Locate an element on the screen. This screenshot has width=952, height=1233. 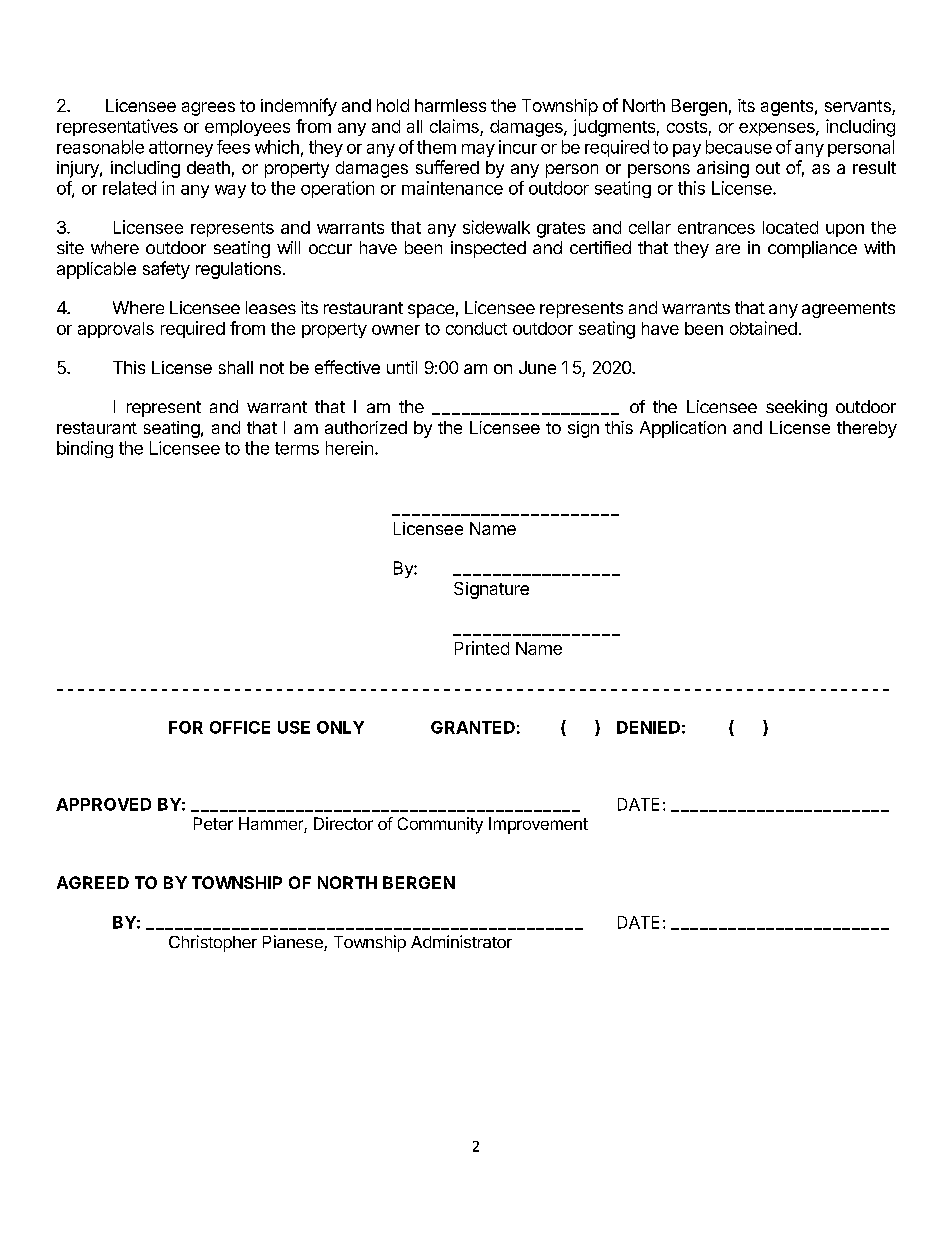
attorney is located at coordinates (181, 149).
